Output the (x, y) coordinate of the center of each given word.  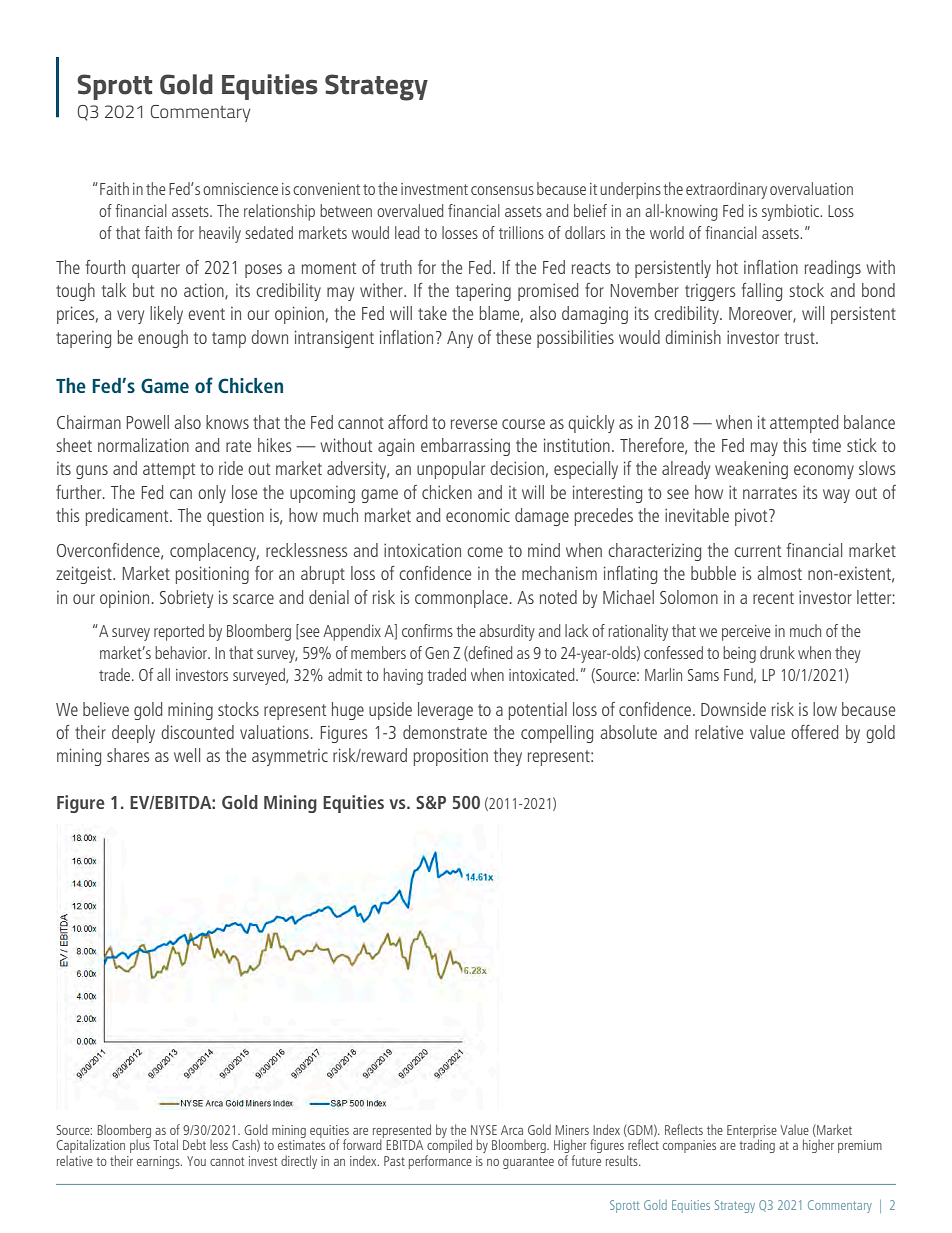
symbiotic (792, 212)
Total (165, 1144)
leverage (445, 711)
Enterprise (752, 1132)
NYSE (484, 1130)
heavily (220, 234)
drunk (777, 652)
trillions (521, 232)
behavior (182, 652)
